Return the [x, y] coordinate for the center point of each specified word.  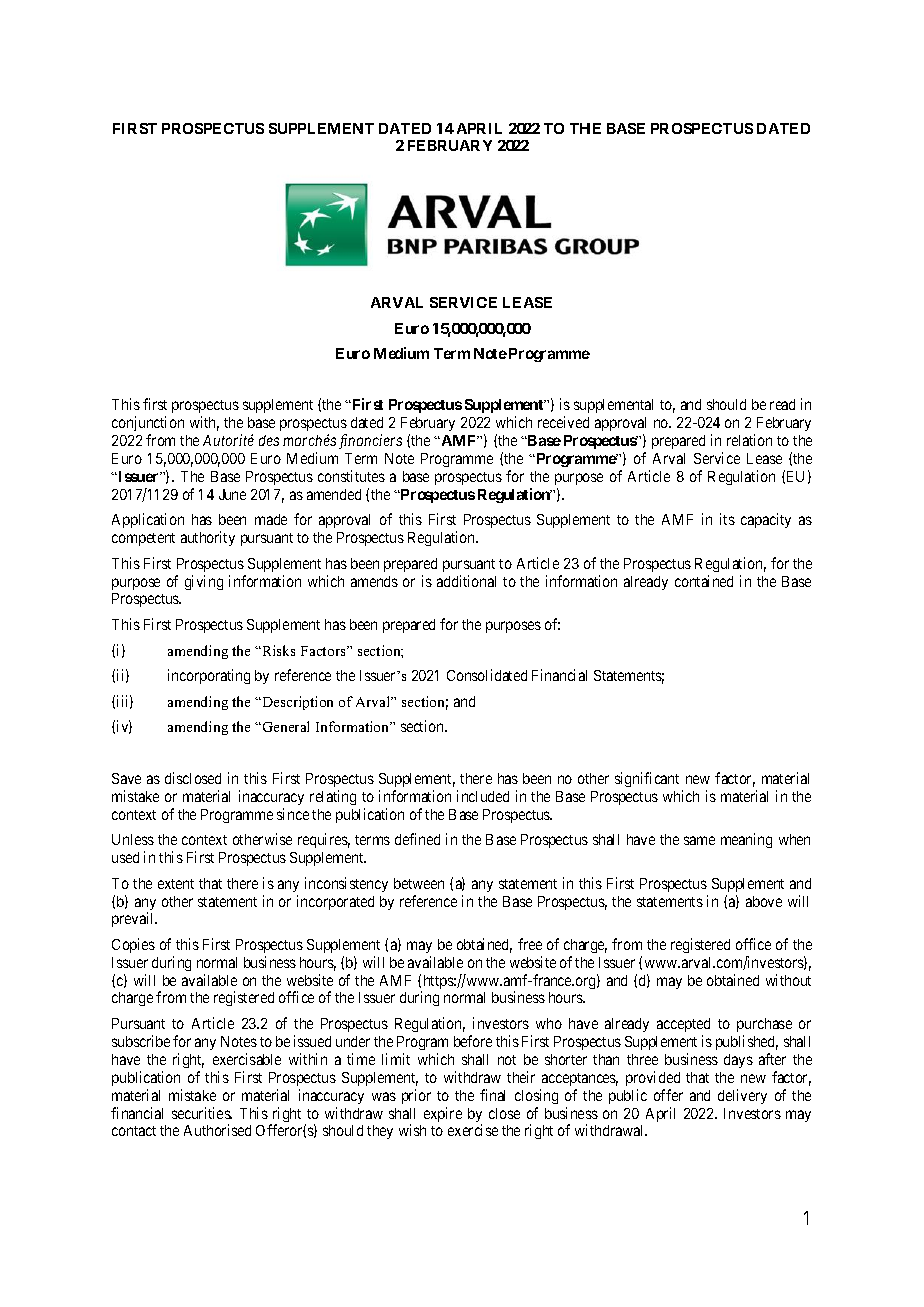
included [483, 796]
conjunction [148, 425]
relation [749, 440]
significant [647, 779]
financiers [370, 441]
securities [202, 1113]
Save [126, 778]
